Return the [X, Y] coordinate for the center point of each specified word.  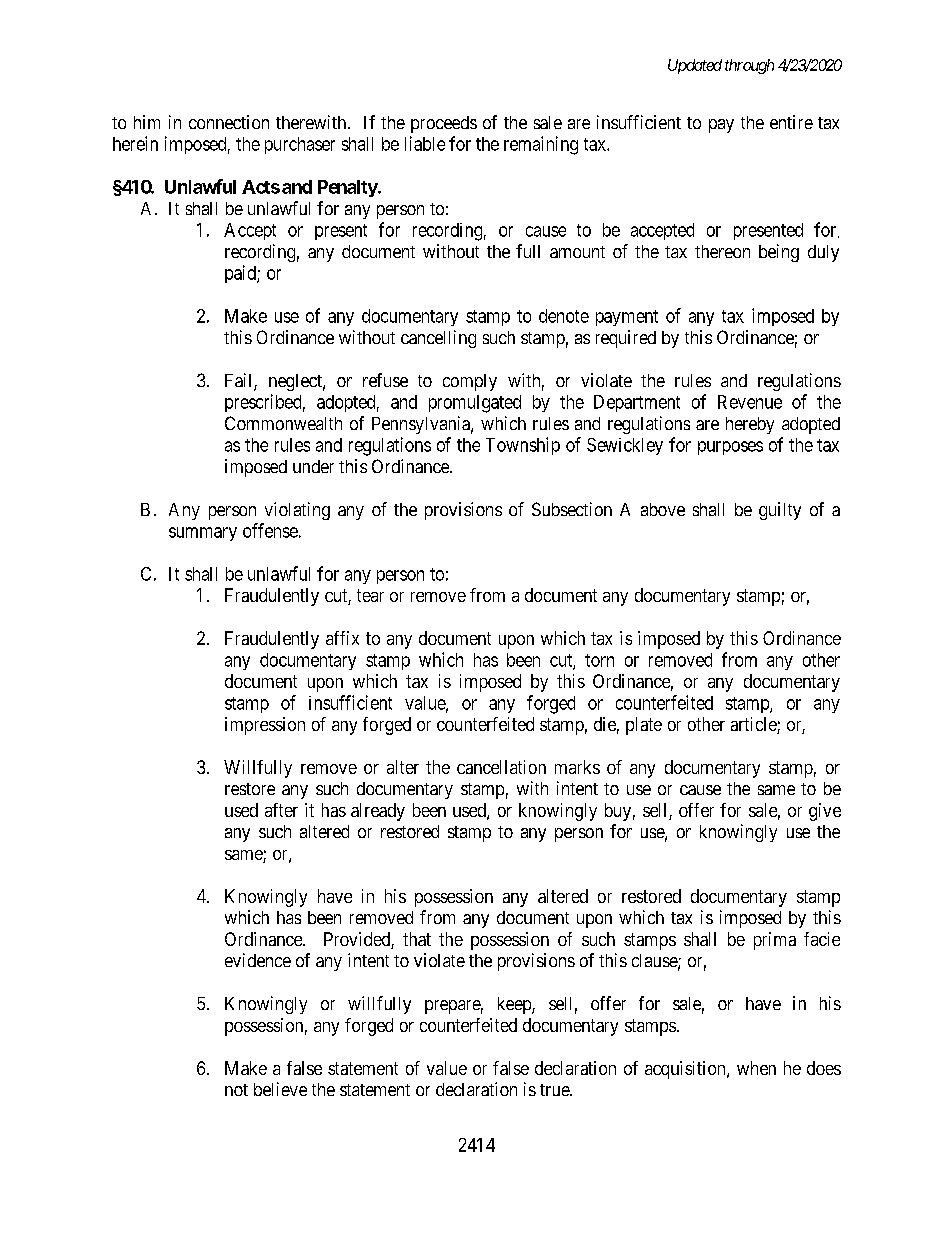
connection [229, 122]
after [281, 810]
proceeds [444, 124]
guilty [780, 511]
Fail [240, 381]
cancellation [501, 767]
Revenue [750, 402]
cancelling [438, 339]
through [749, 66]
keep [515, 1005]
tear [370, 595]
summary [203, 534]
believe [280, 1089]
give [825, 812]
